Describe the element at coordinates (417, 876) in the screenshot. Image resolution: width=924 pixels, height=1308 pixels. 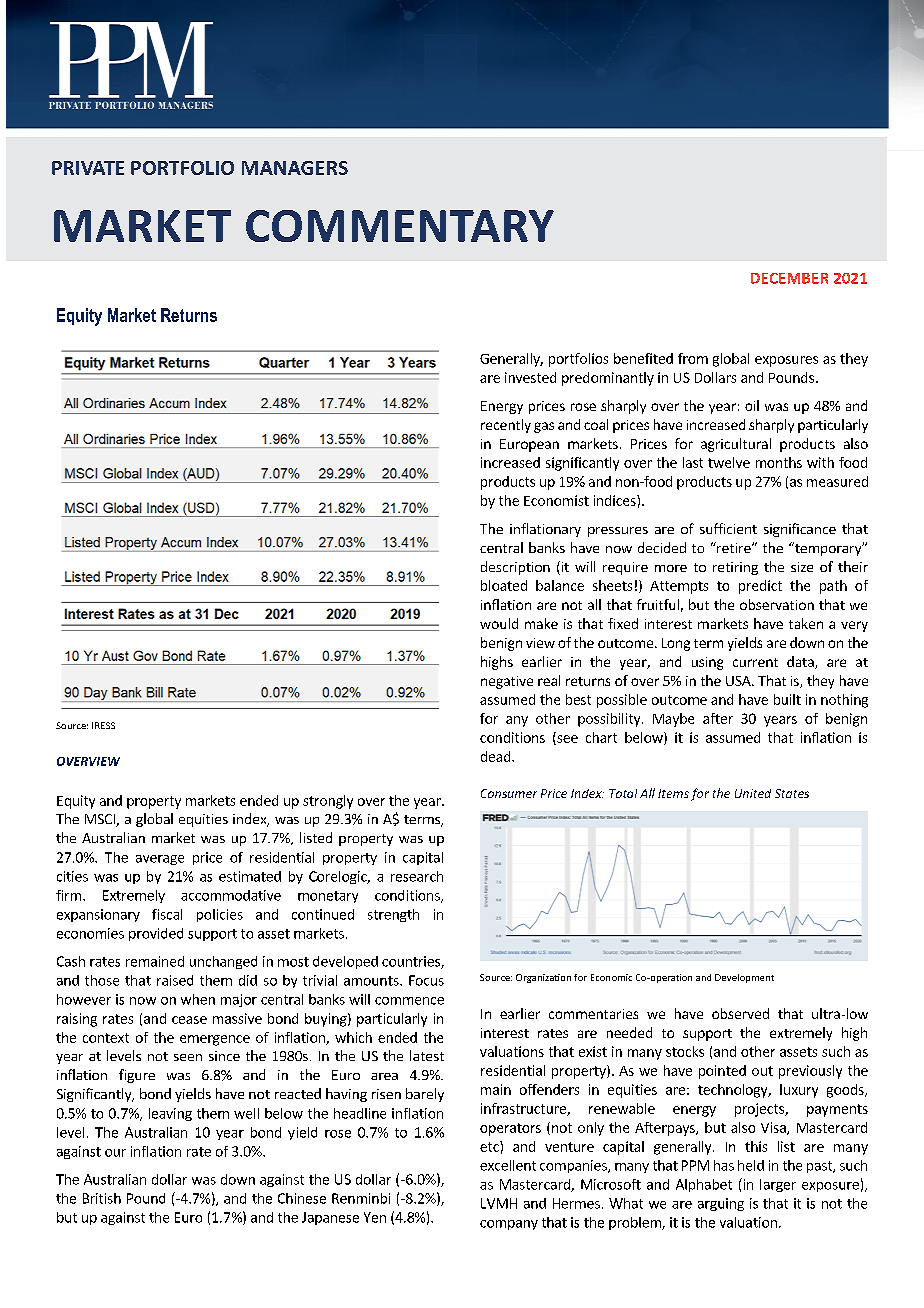
I see `research` at that location.
